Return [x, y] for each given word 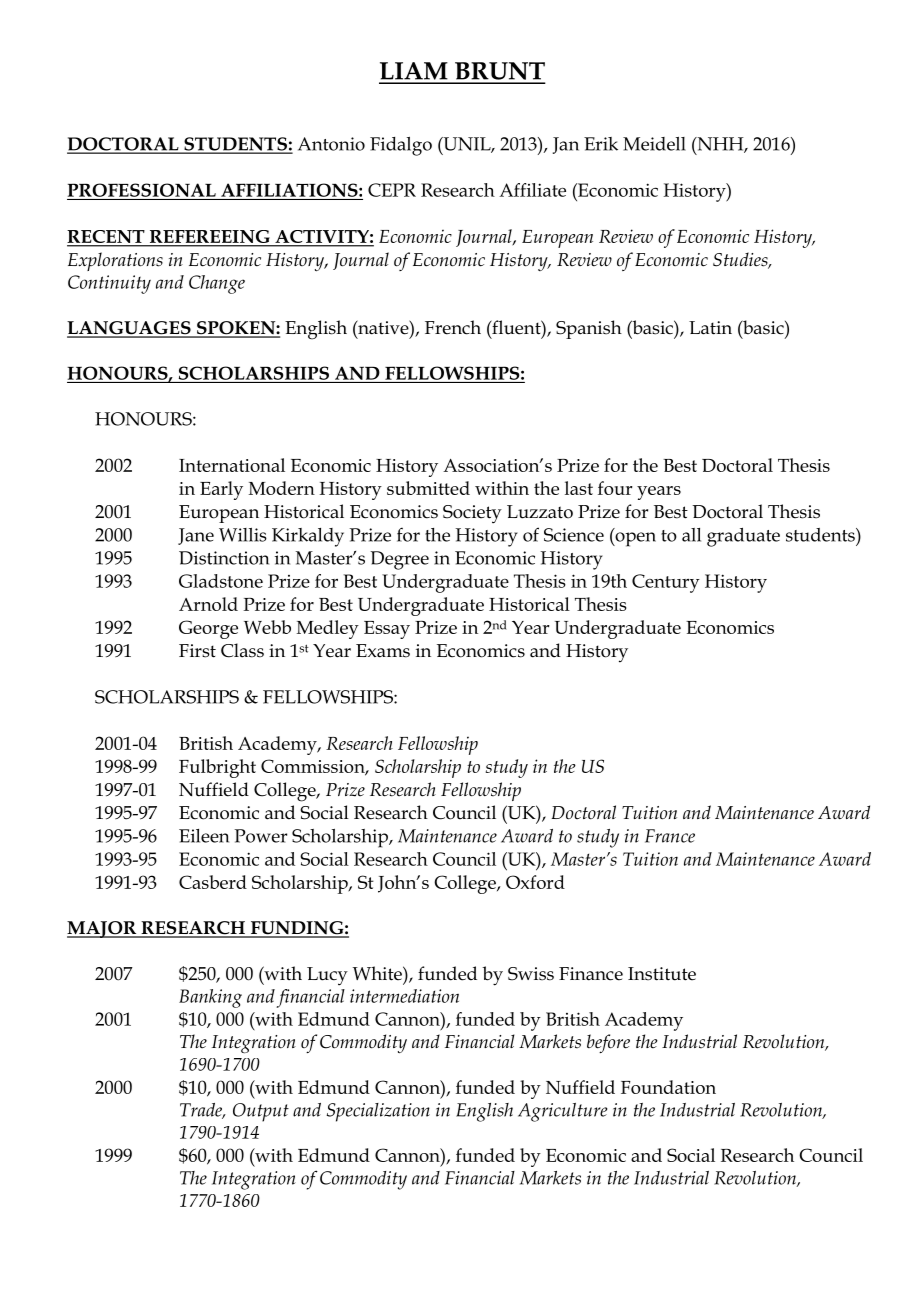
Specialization [378, 1112]
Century [666, 583]
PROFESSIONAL [142, 190]
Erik [601, 144]
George [208, 629]
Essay [387, 630]
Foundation [668, 1087]
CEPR [392, 190]
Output [261, 1112]
